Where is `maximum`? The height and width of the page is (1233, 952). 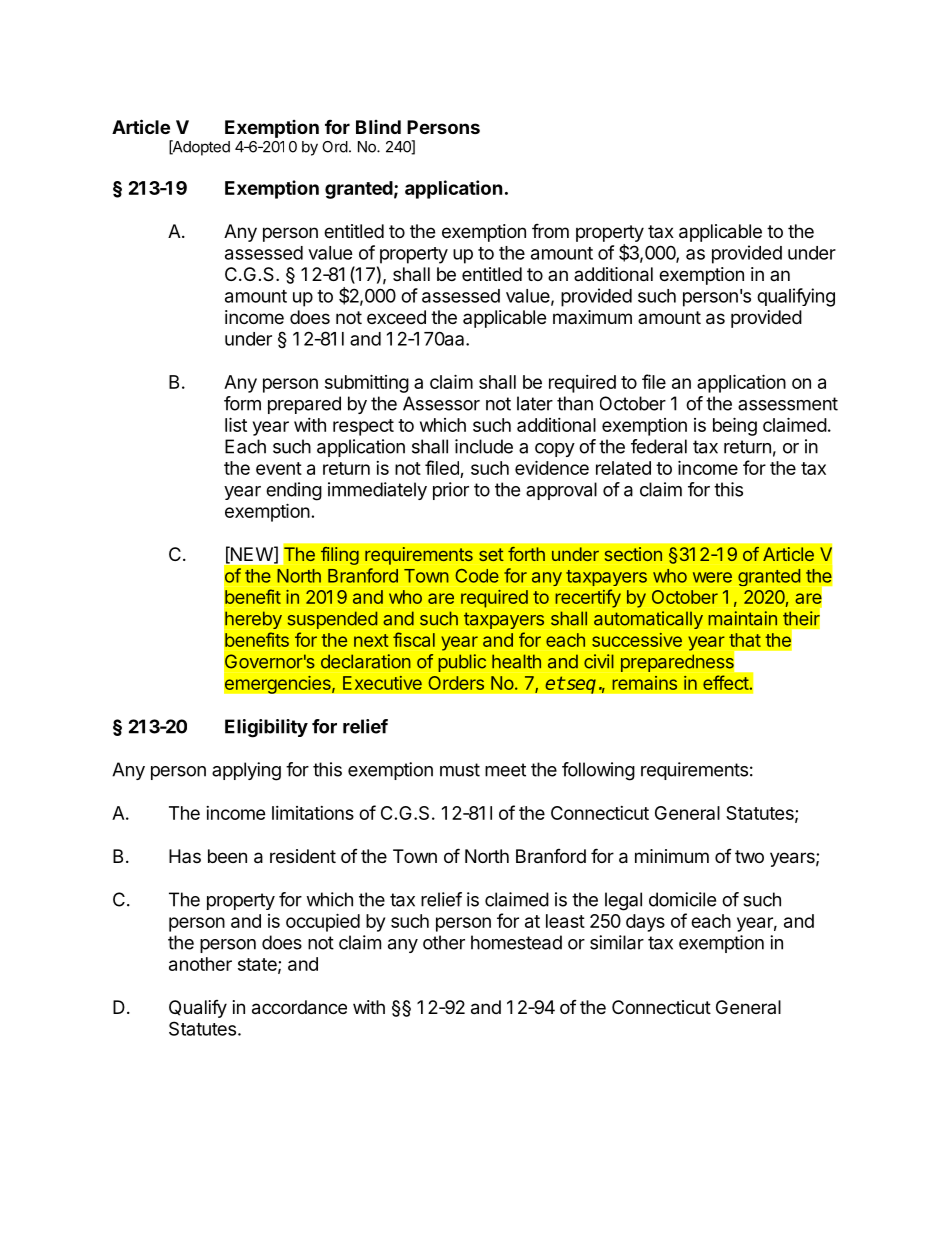 maximum is located at coordinates (592, 317).
